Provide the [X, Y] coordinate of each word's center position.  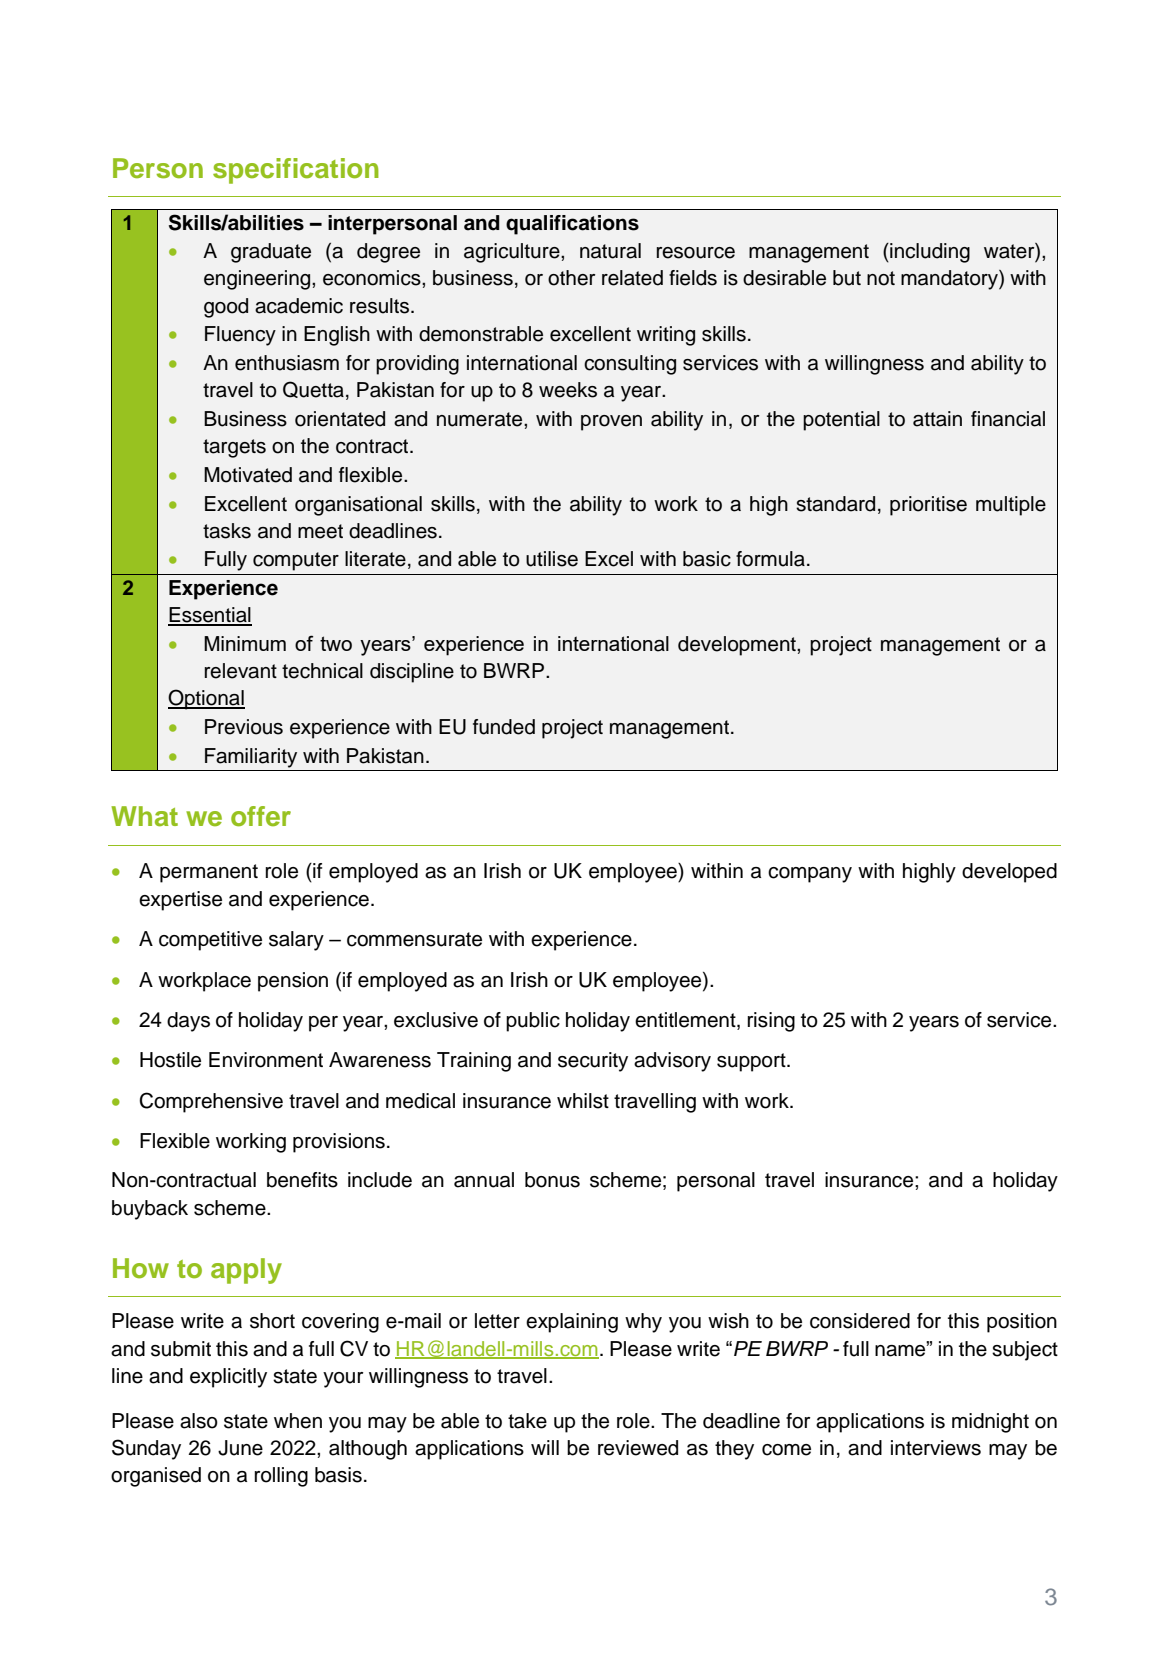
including [929, 253]
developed [1009, 873]
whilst [583, 1101]
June [240, 1448]
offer [261, 816]
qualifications [572, 225]
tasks [227, 531]
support [752, 1062]
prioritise [928, 506]
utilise [552, 559]
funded [504, 727]
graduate [271, 253]
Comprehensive [211, 1102]
